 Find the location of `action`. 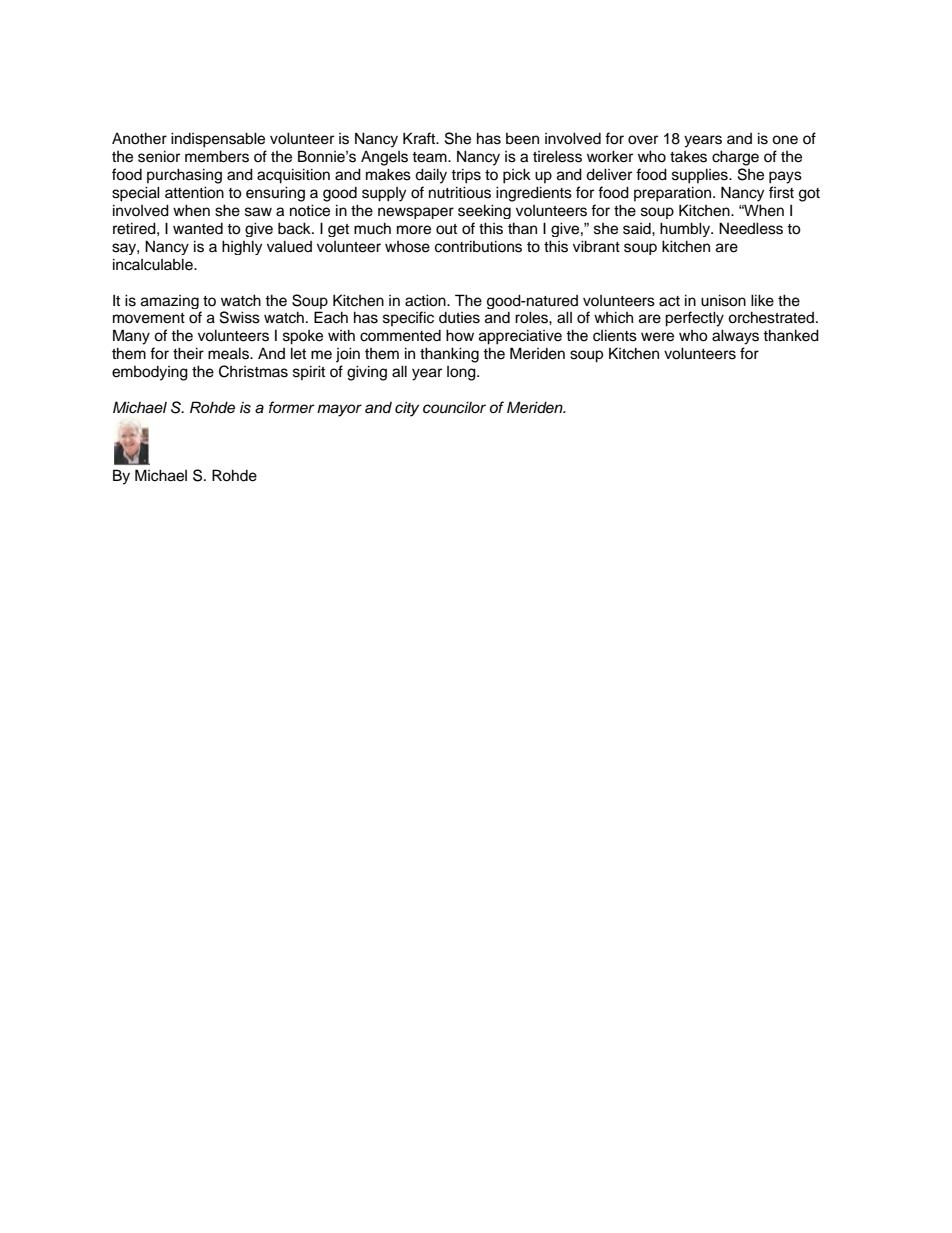

action is located at coordinates (426, 300).
